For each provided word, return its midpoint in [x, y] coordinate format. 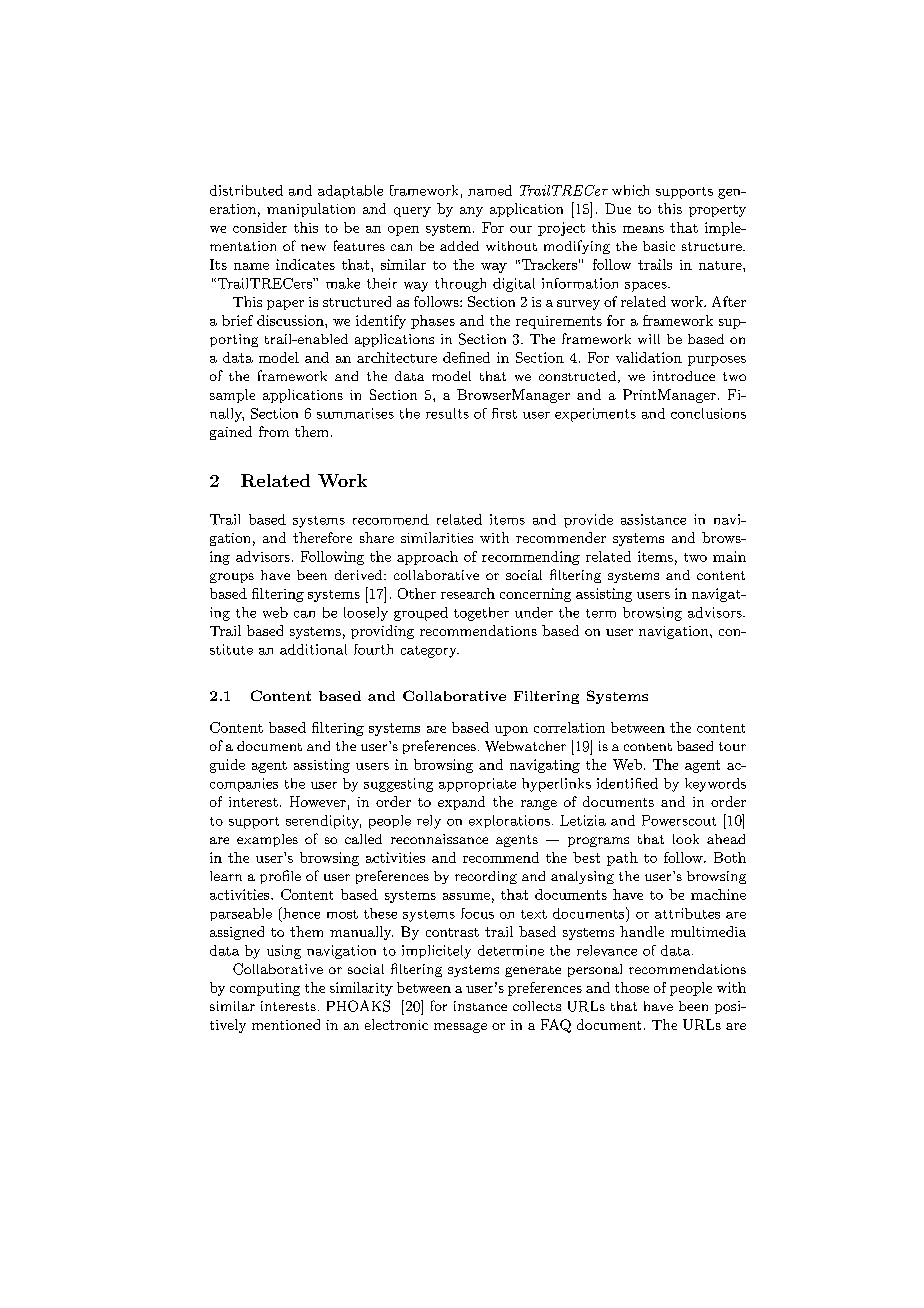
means [643, 229]
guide [227, 766]
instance [480, 1006]
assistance [653, 519]
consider [260, 227]
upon [511, 731]
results [447, 413]
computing [265, 989]
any [471, 212]
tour [732, 746]
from [274, 431]
